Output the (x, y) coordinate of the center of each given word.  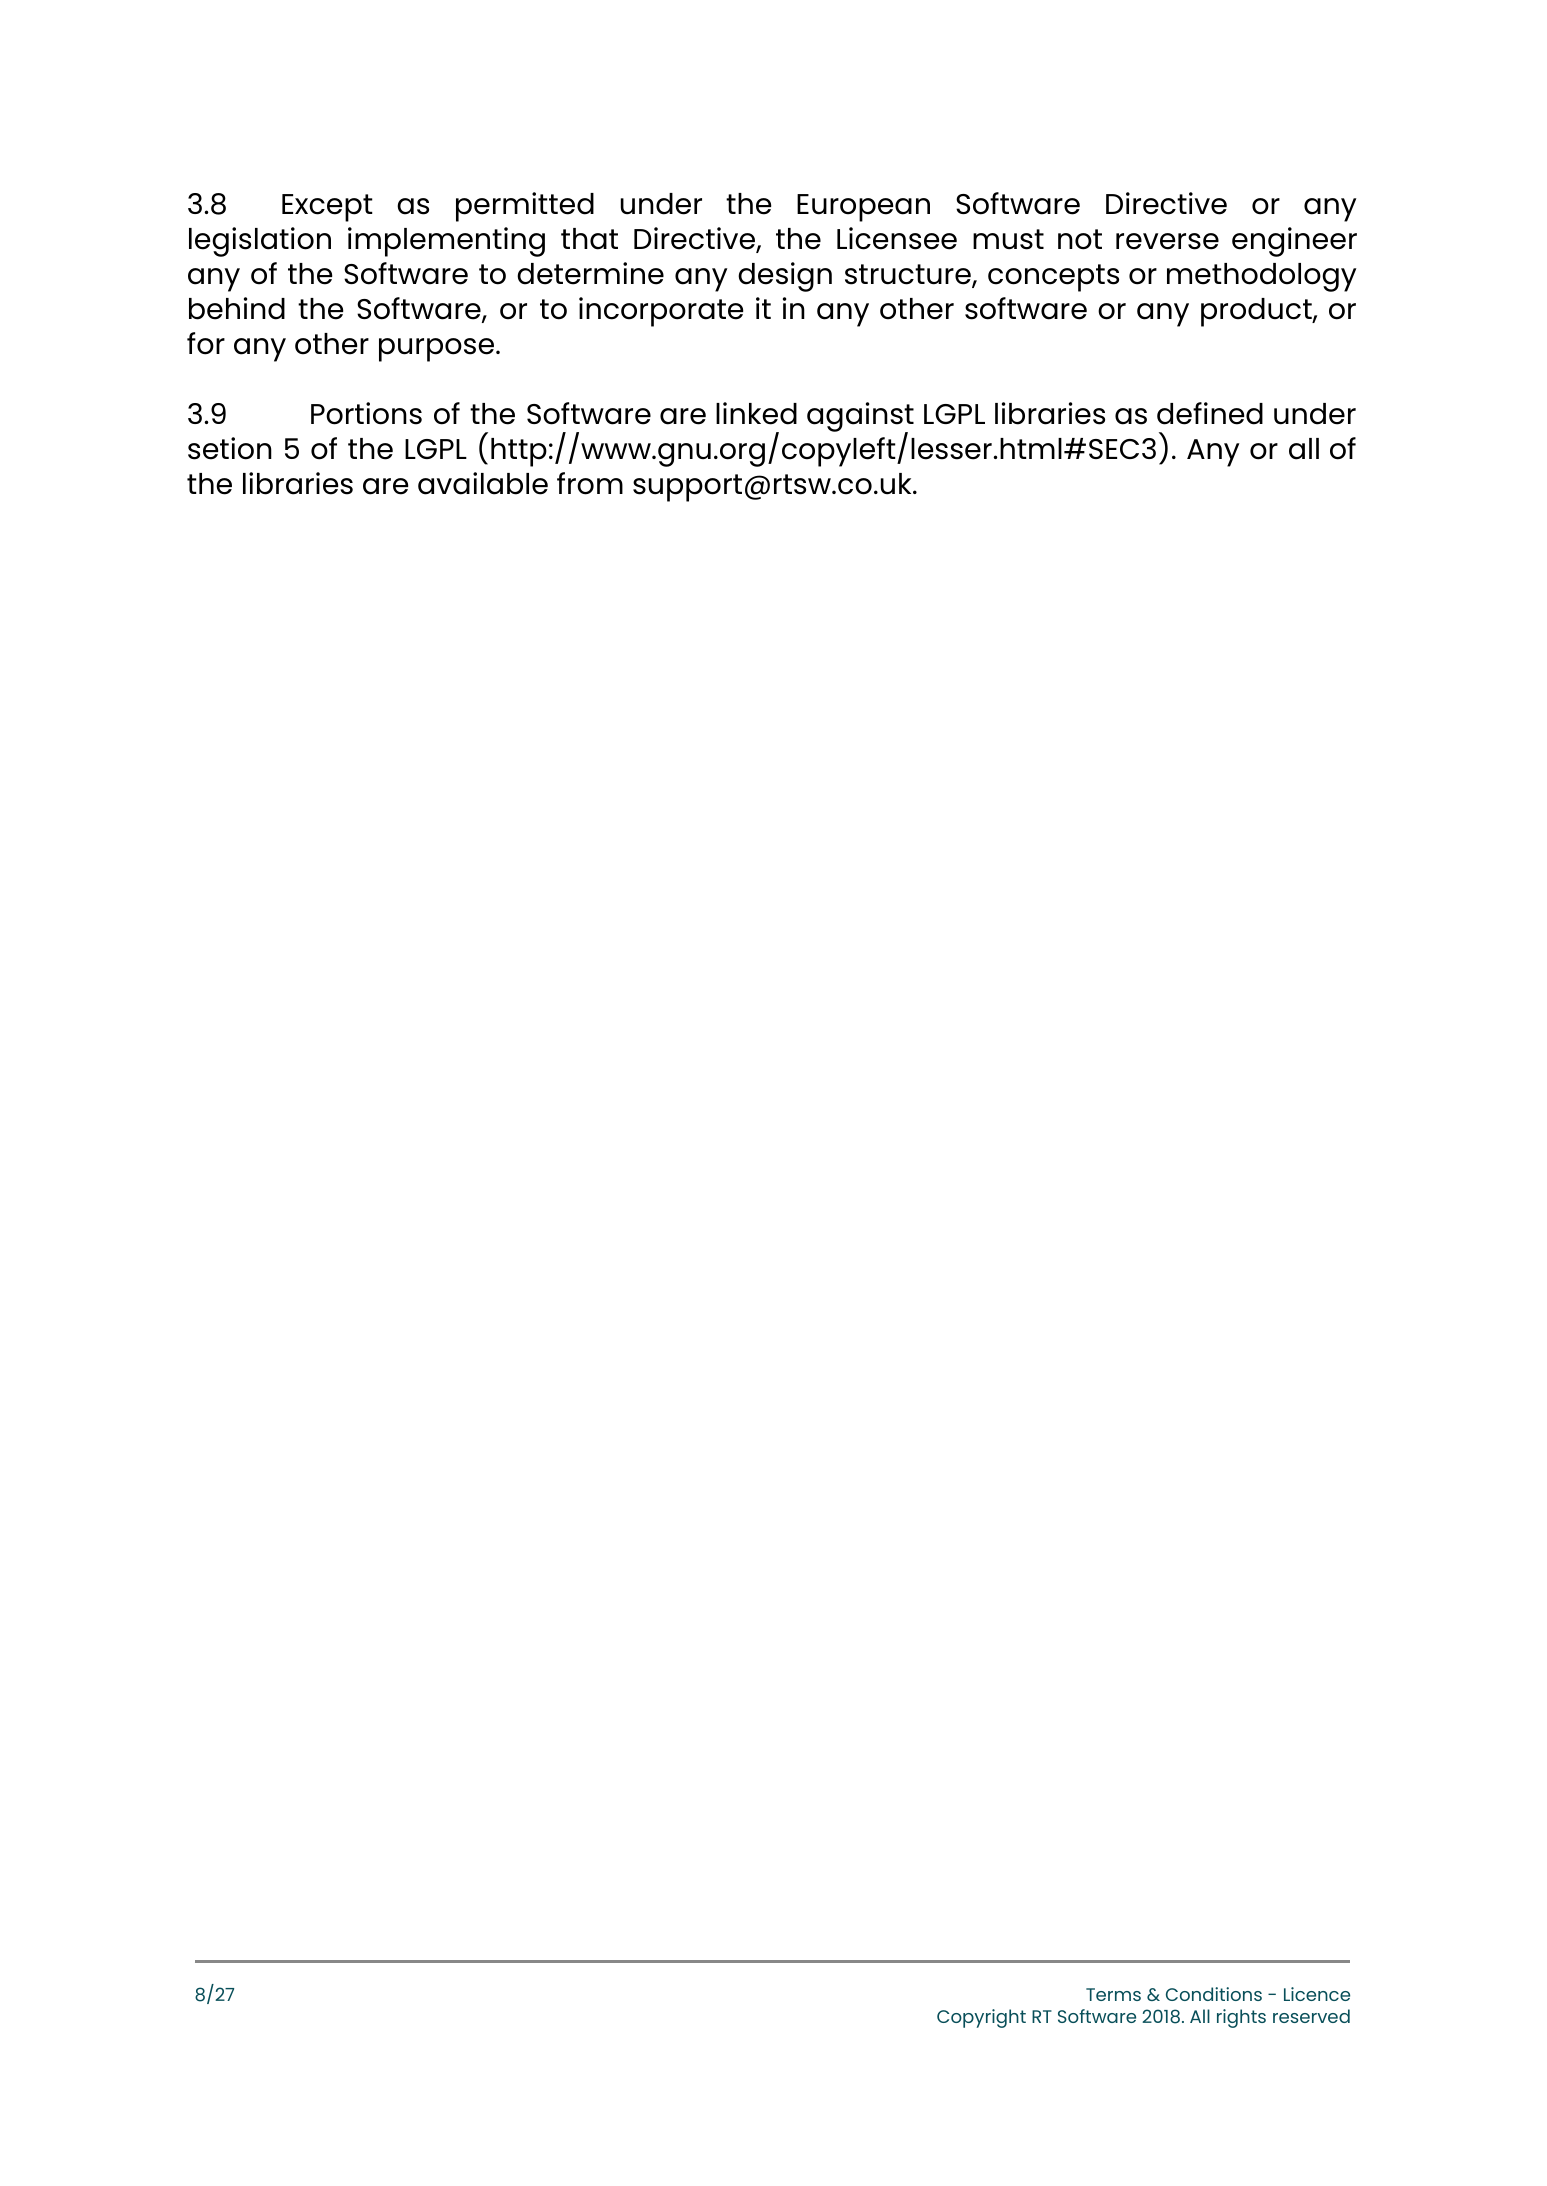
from (590, 483)
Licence (1317, 1994)
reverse (1167, 241)
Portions (366, 413)
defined (1210, 413)
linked (756, 413)
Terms (1113, 1994)
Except (327, 208)
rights (1241, 2018)
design (785, 277)
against (860, 418)
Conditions (1214, 1994)
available (483, 483)
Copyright (981, 2018)
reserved (1311, 2016)
